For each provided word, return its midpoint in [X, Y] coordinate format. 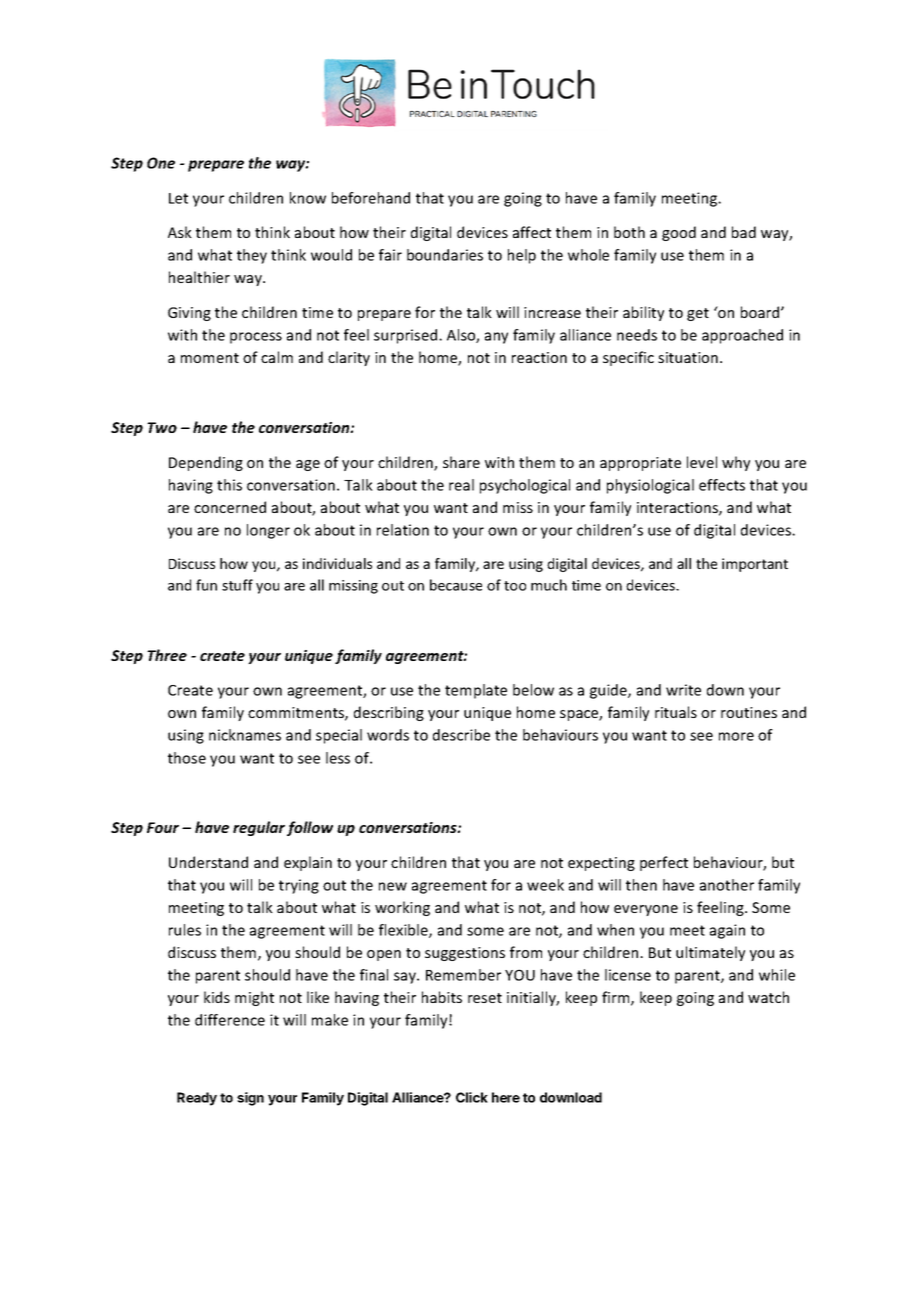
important [755, 565]
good [679, 233]
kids [217, 997]
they [252, 256]
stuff [237, 585]
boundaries [445, 255]
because [456, 585]
